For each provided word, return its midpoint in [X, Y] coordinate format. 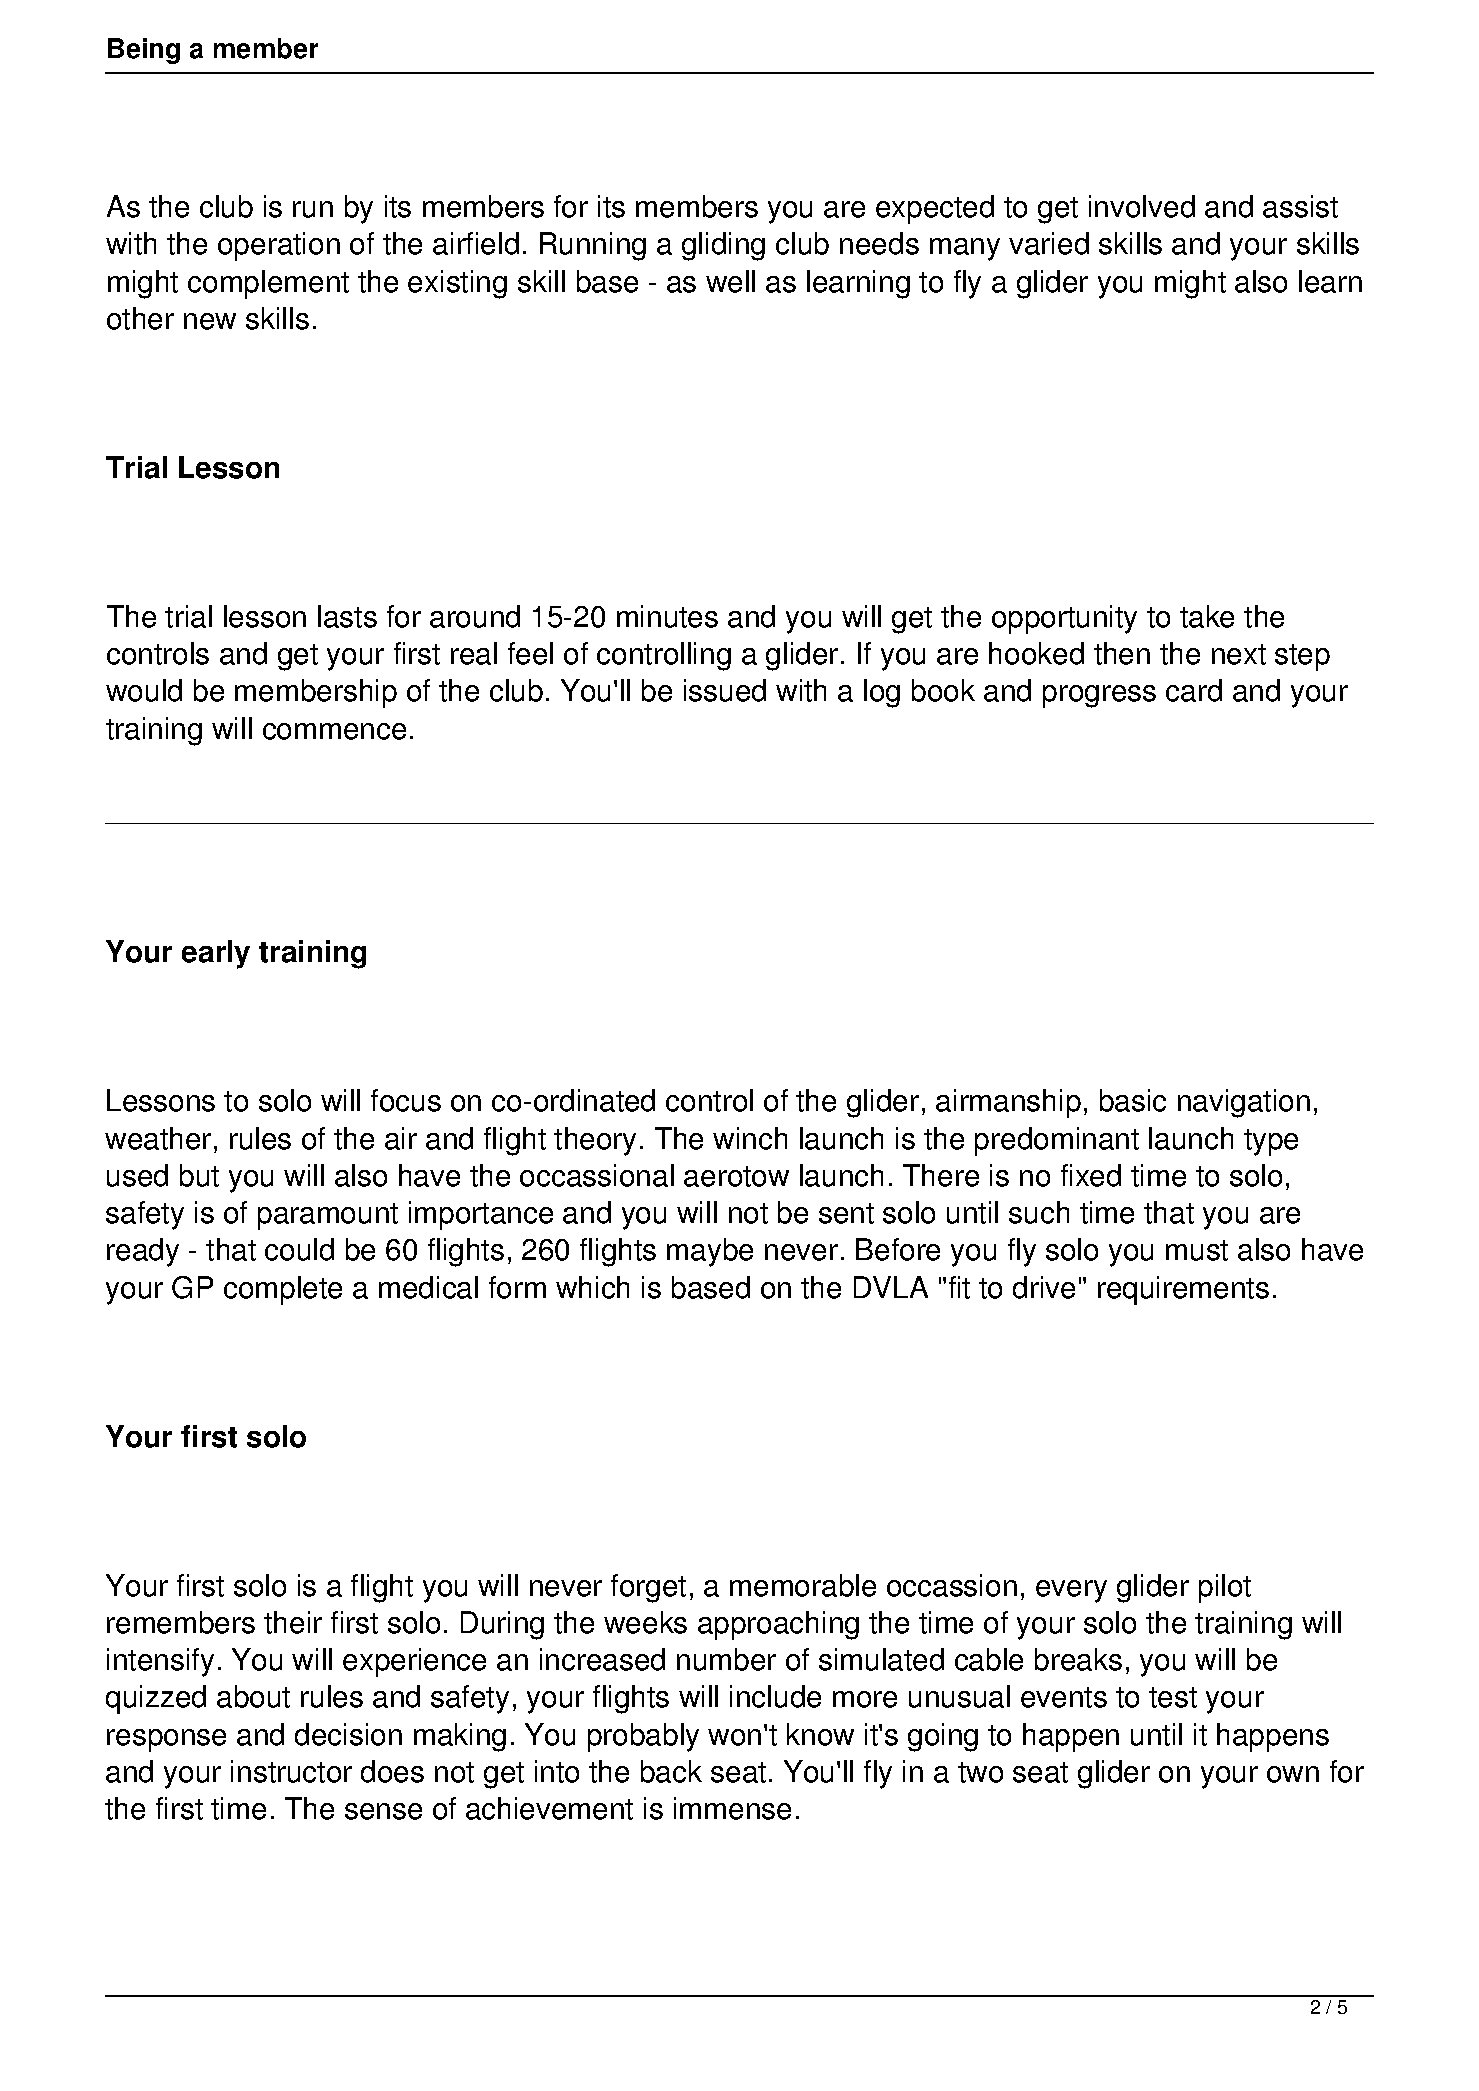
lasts [347, 616]
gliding [723, 246]
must [1197, 1250]
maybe [710, 1252]
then [1122, 653]
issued [725, 690]
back [671, 1771]
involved [1142, 206]
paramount [328, 1216]
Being [144, 51]
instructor [291, 1771]
